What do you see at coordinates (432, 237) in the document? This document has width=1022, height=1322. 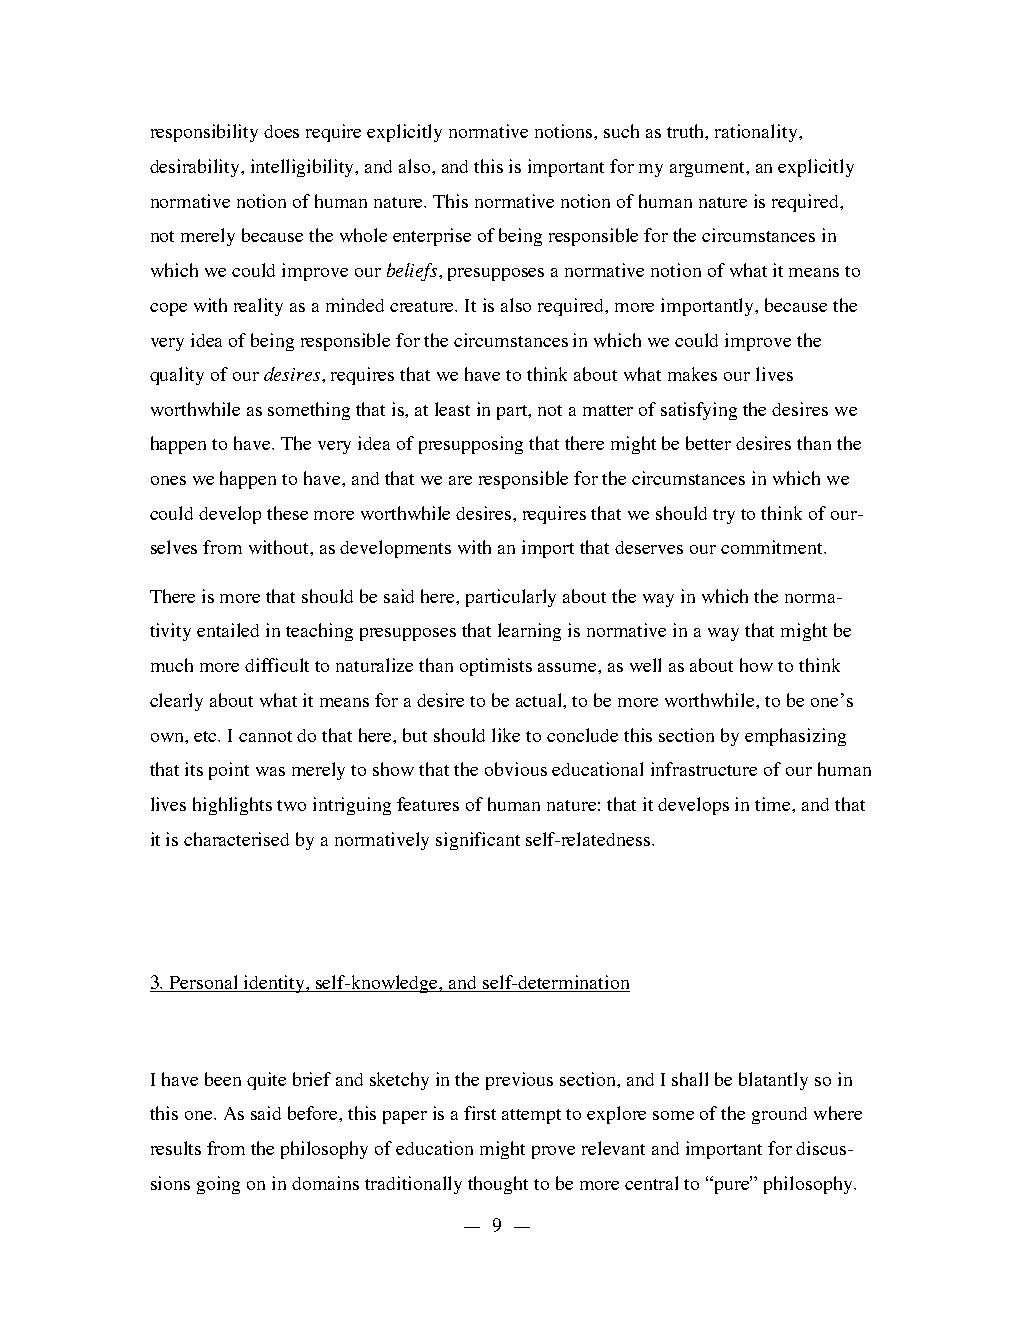 I see `enterprise` at bounding box center [432, 237].
